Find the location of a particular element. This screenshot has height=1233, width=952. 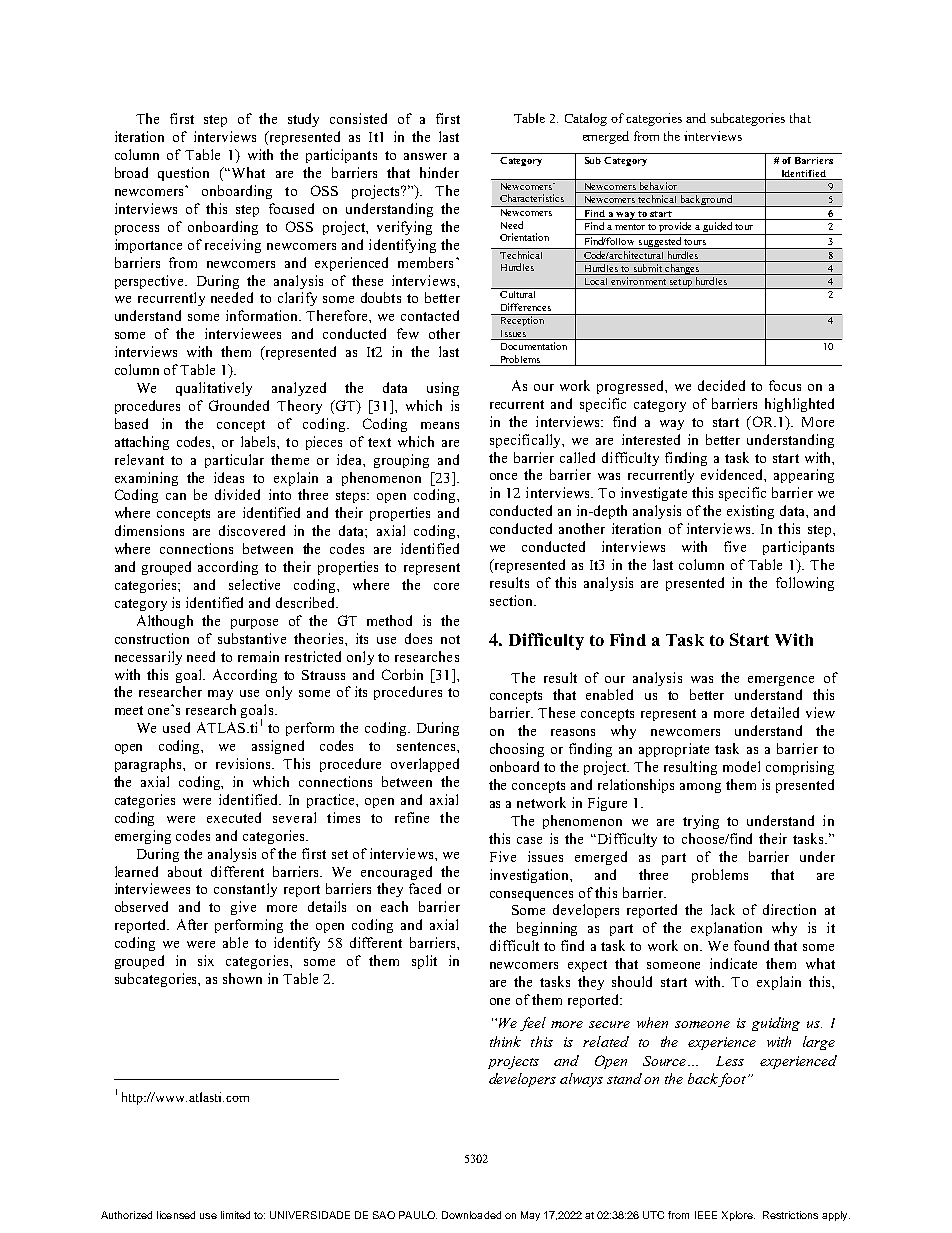

question is located at coordinates (183, 174).
